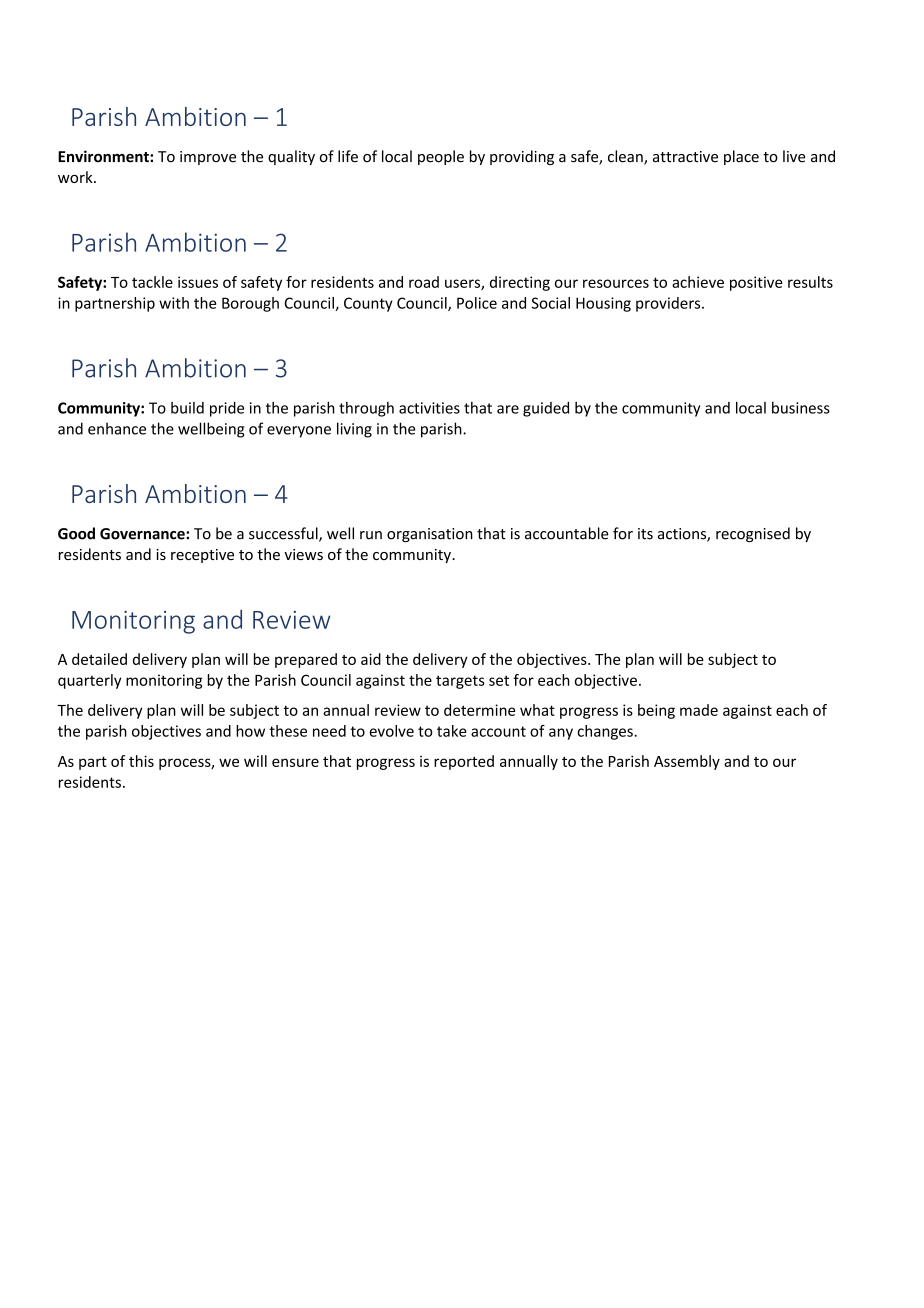 This document has width=924, height=1308. Describe the element at coordinates (441, 157) in the document. I see `people` at that location.
